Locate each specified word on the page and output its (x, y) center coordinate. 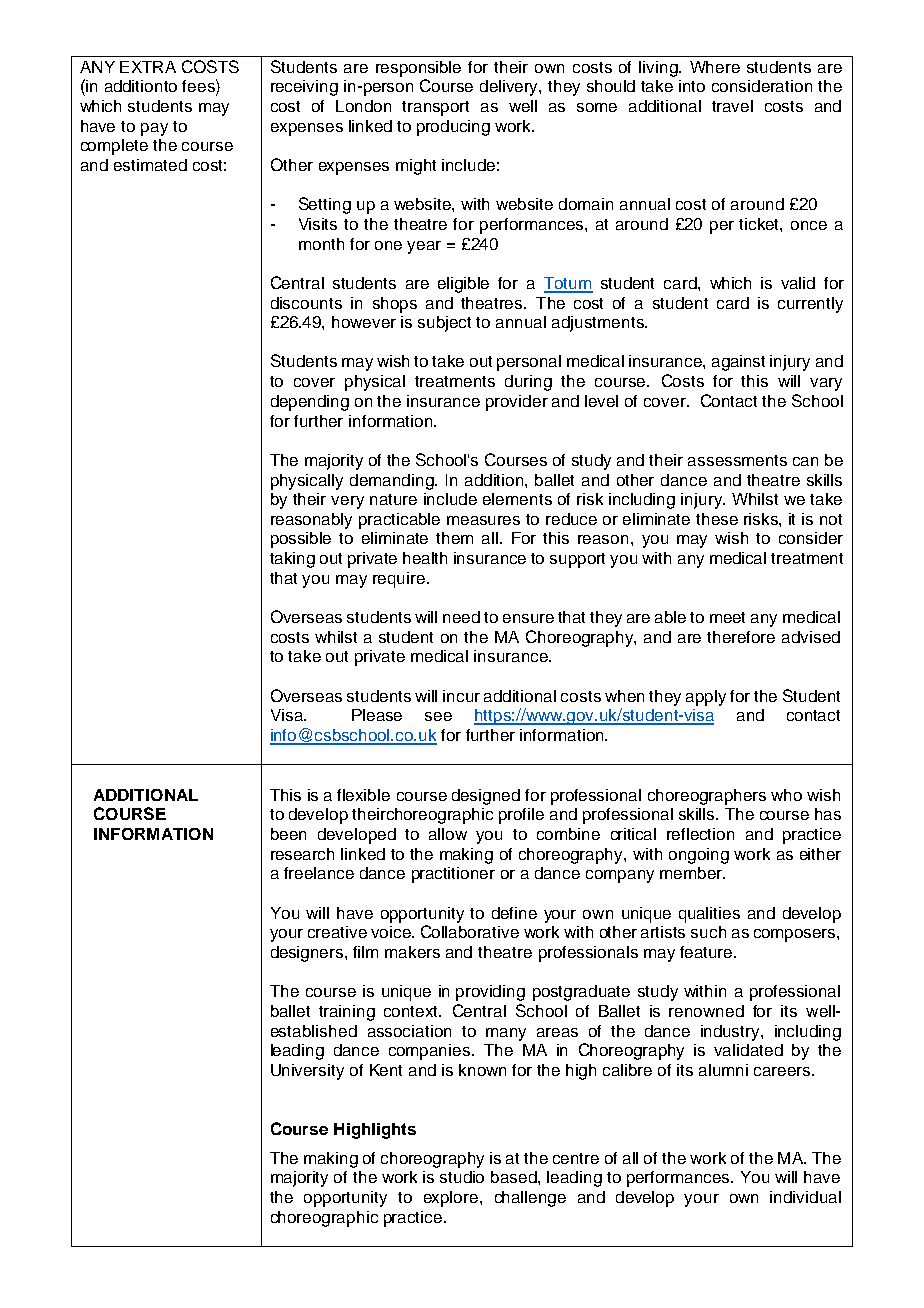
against (738, 363)
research (302, 854)
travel (732, 106)
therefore (741, 637)
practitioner (453, 875)
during (528, 383)
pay (154, 129)
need (461, 617)
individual (805, 1197)
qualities (709, 915)
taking (292, 560)
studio (462, 1177)
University (307, 1072)
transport (435, 108)
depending (310, 403)
